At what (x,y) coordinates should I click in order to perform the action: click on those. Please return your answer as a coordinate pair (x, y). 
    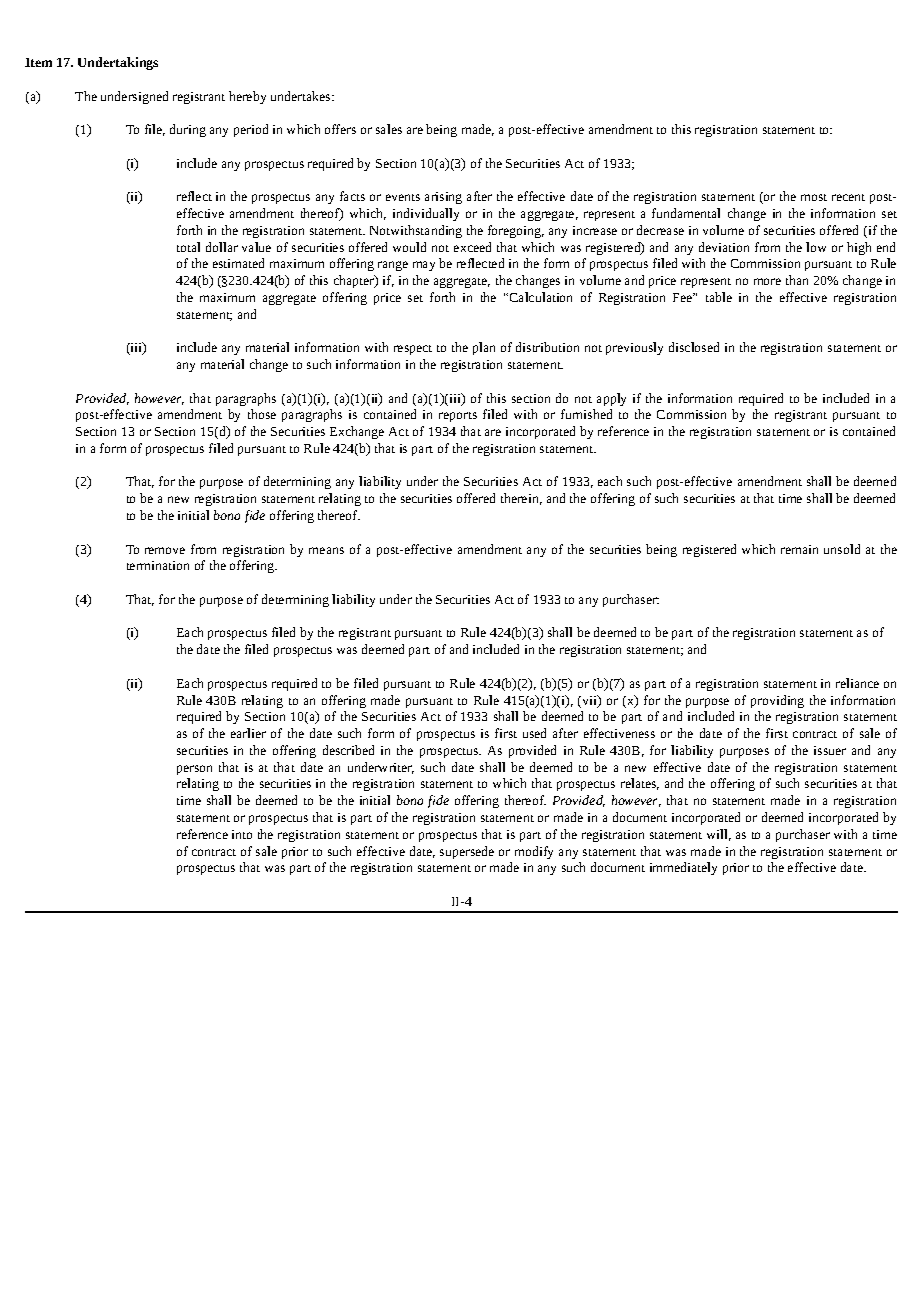
    Looking at the image, I should click on (262, 414).
